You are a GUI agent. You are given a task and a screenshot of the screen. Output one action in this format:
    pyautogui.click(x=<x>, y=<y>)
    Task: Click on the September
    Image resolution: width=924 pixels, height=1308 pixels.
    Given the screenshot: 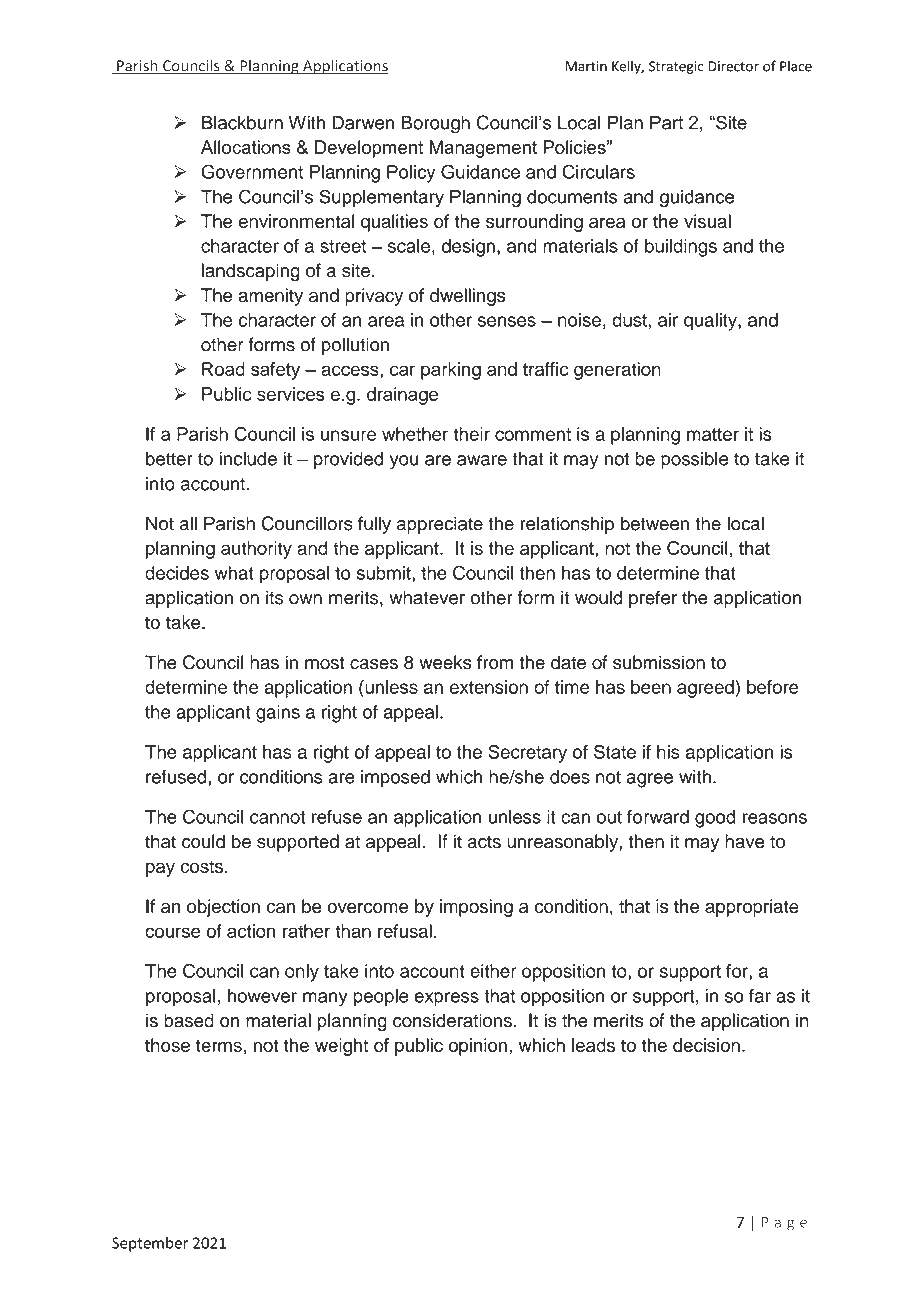 What is the action you would take?
    pyautogui.click(x=150, y=1244)
